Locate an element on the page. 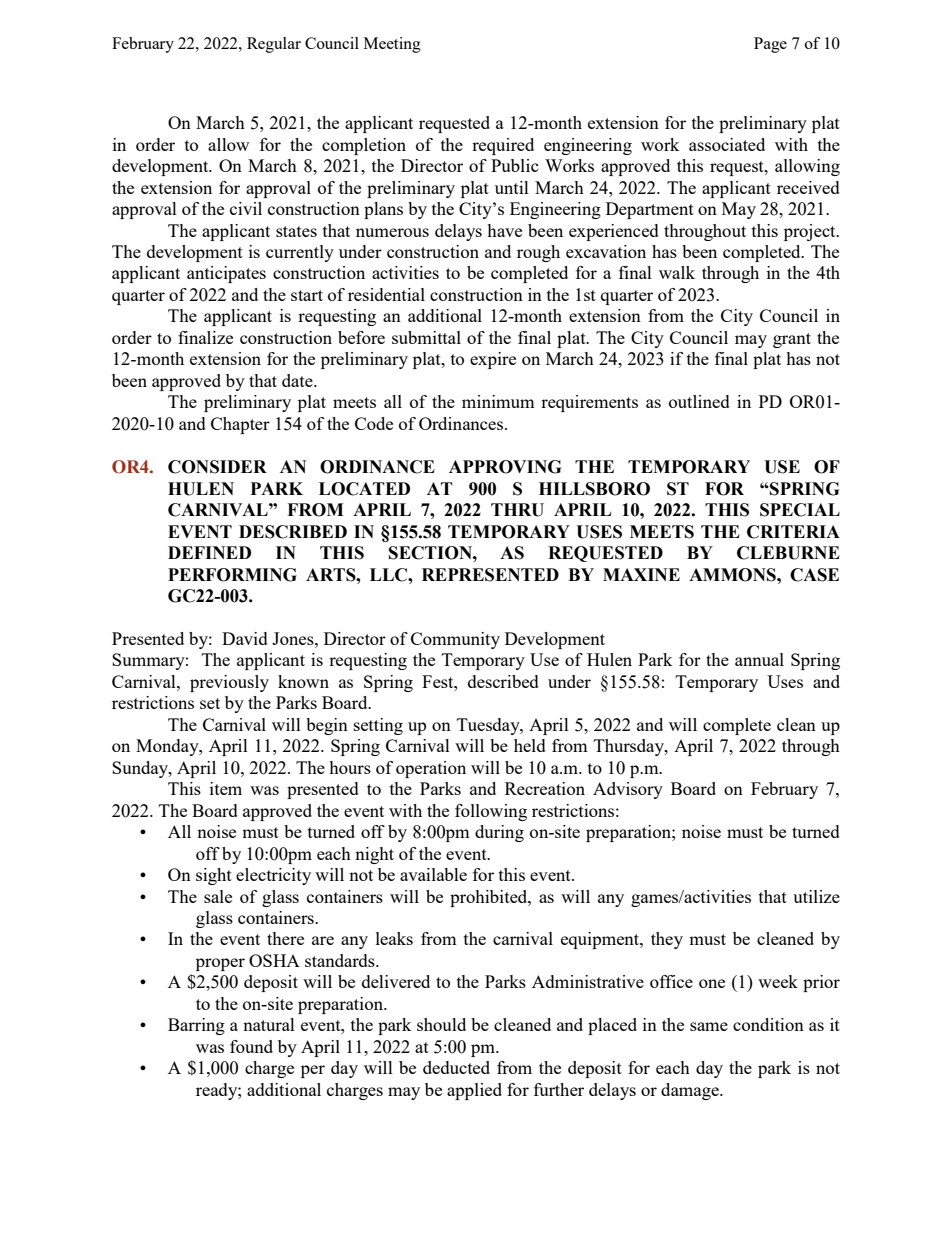 This document has height=1233, width=952. minimum is located at coordinates (498, 401).
